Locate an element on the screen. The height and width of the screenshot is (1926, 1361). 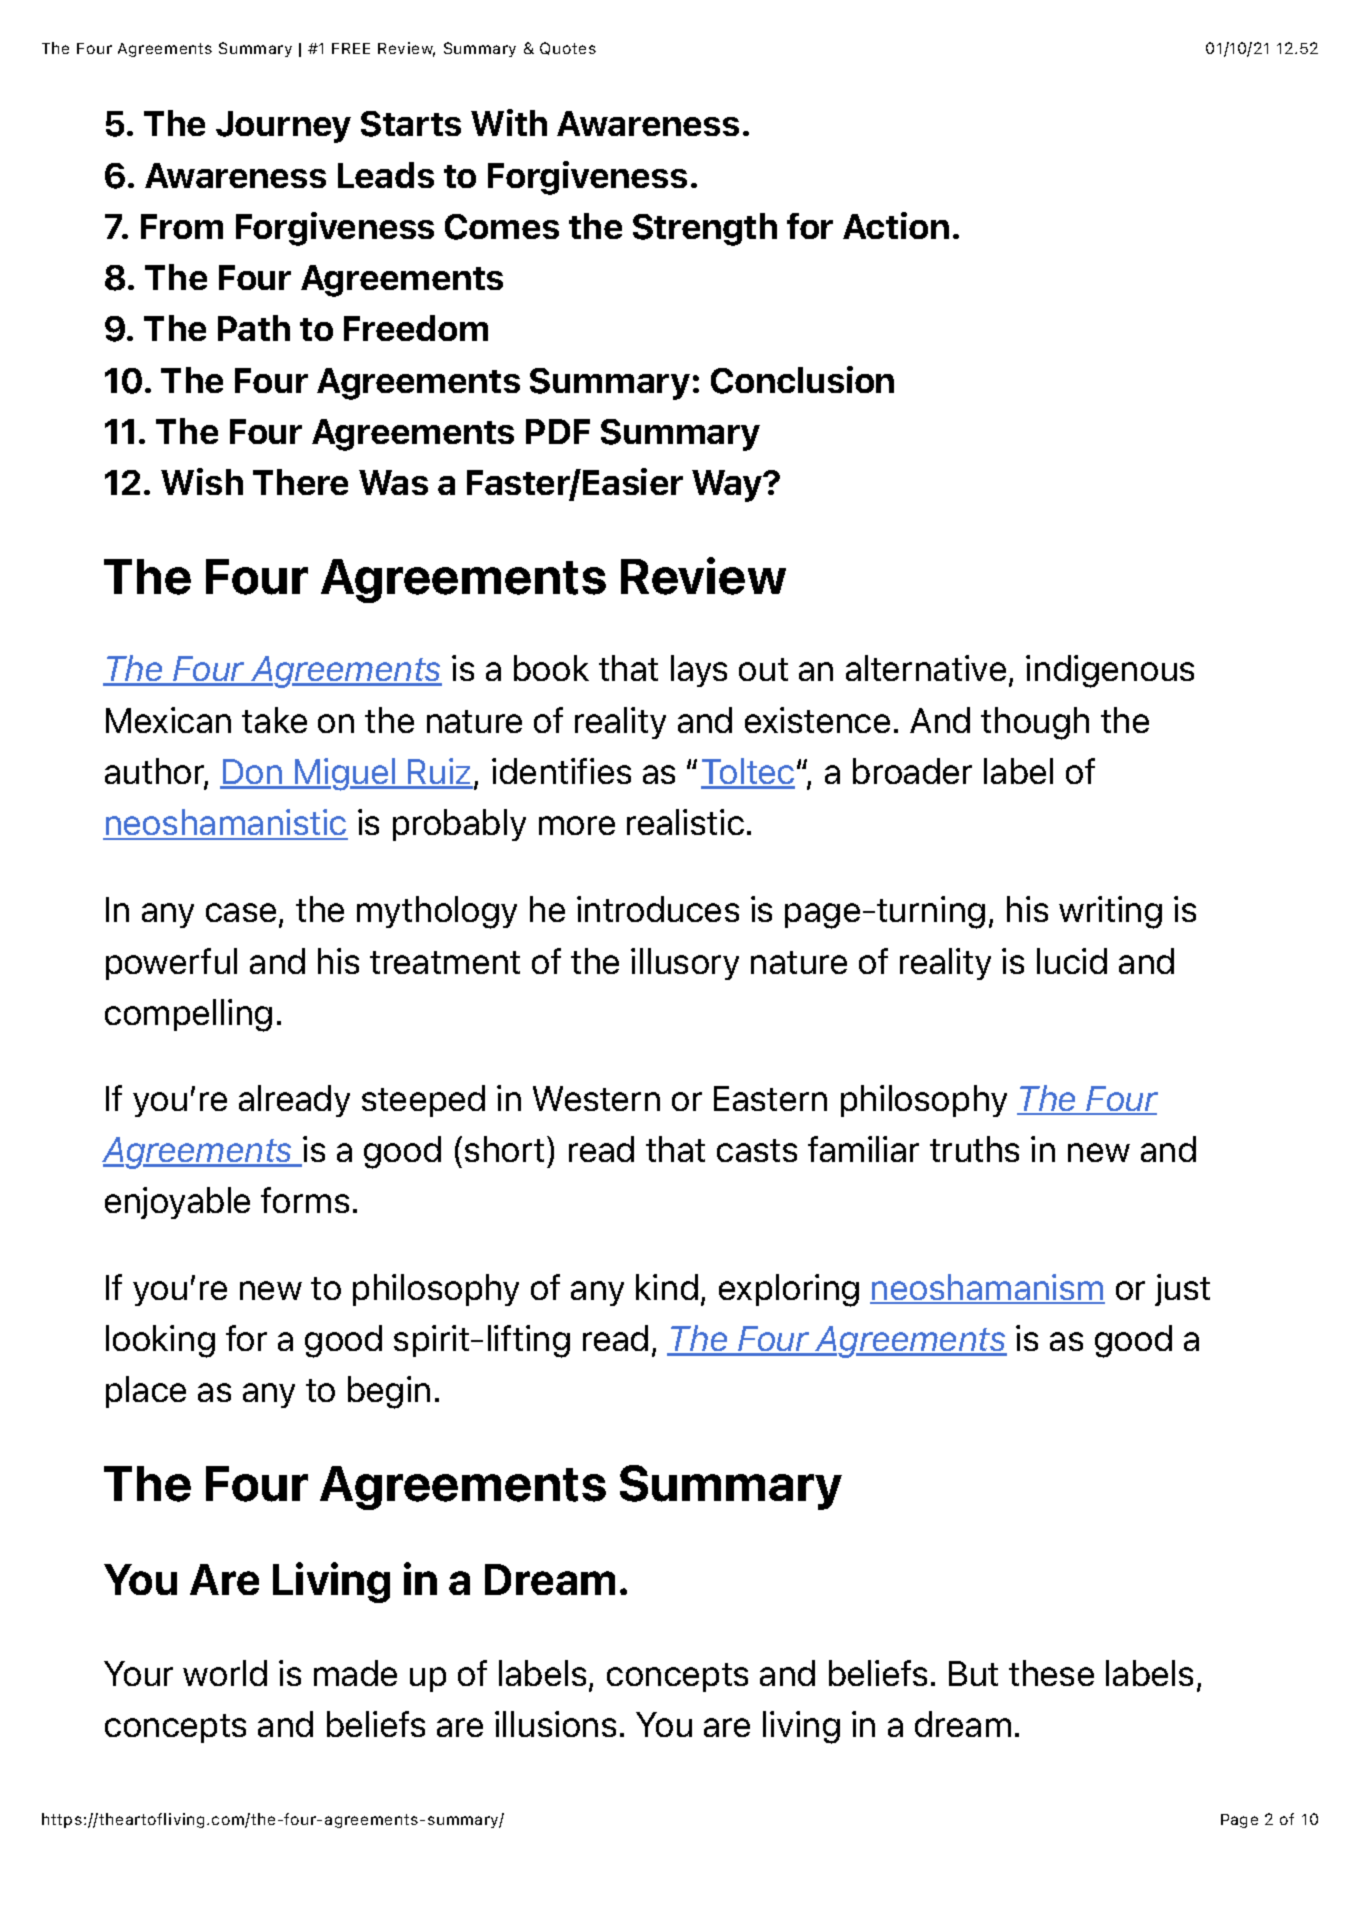
these is located at coordinates (1051, 1673).
